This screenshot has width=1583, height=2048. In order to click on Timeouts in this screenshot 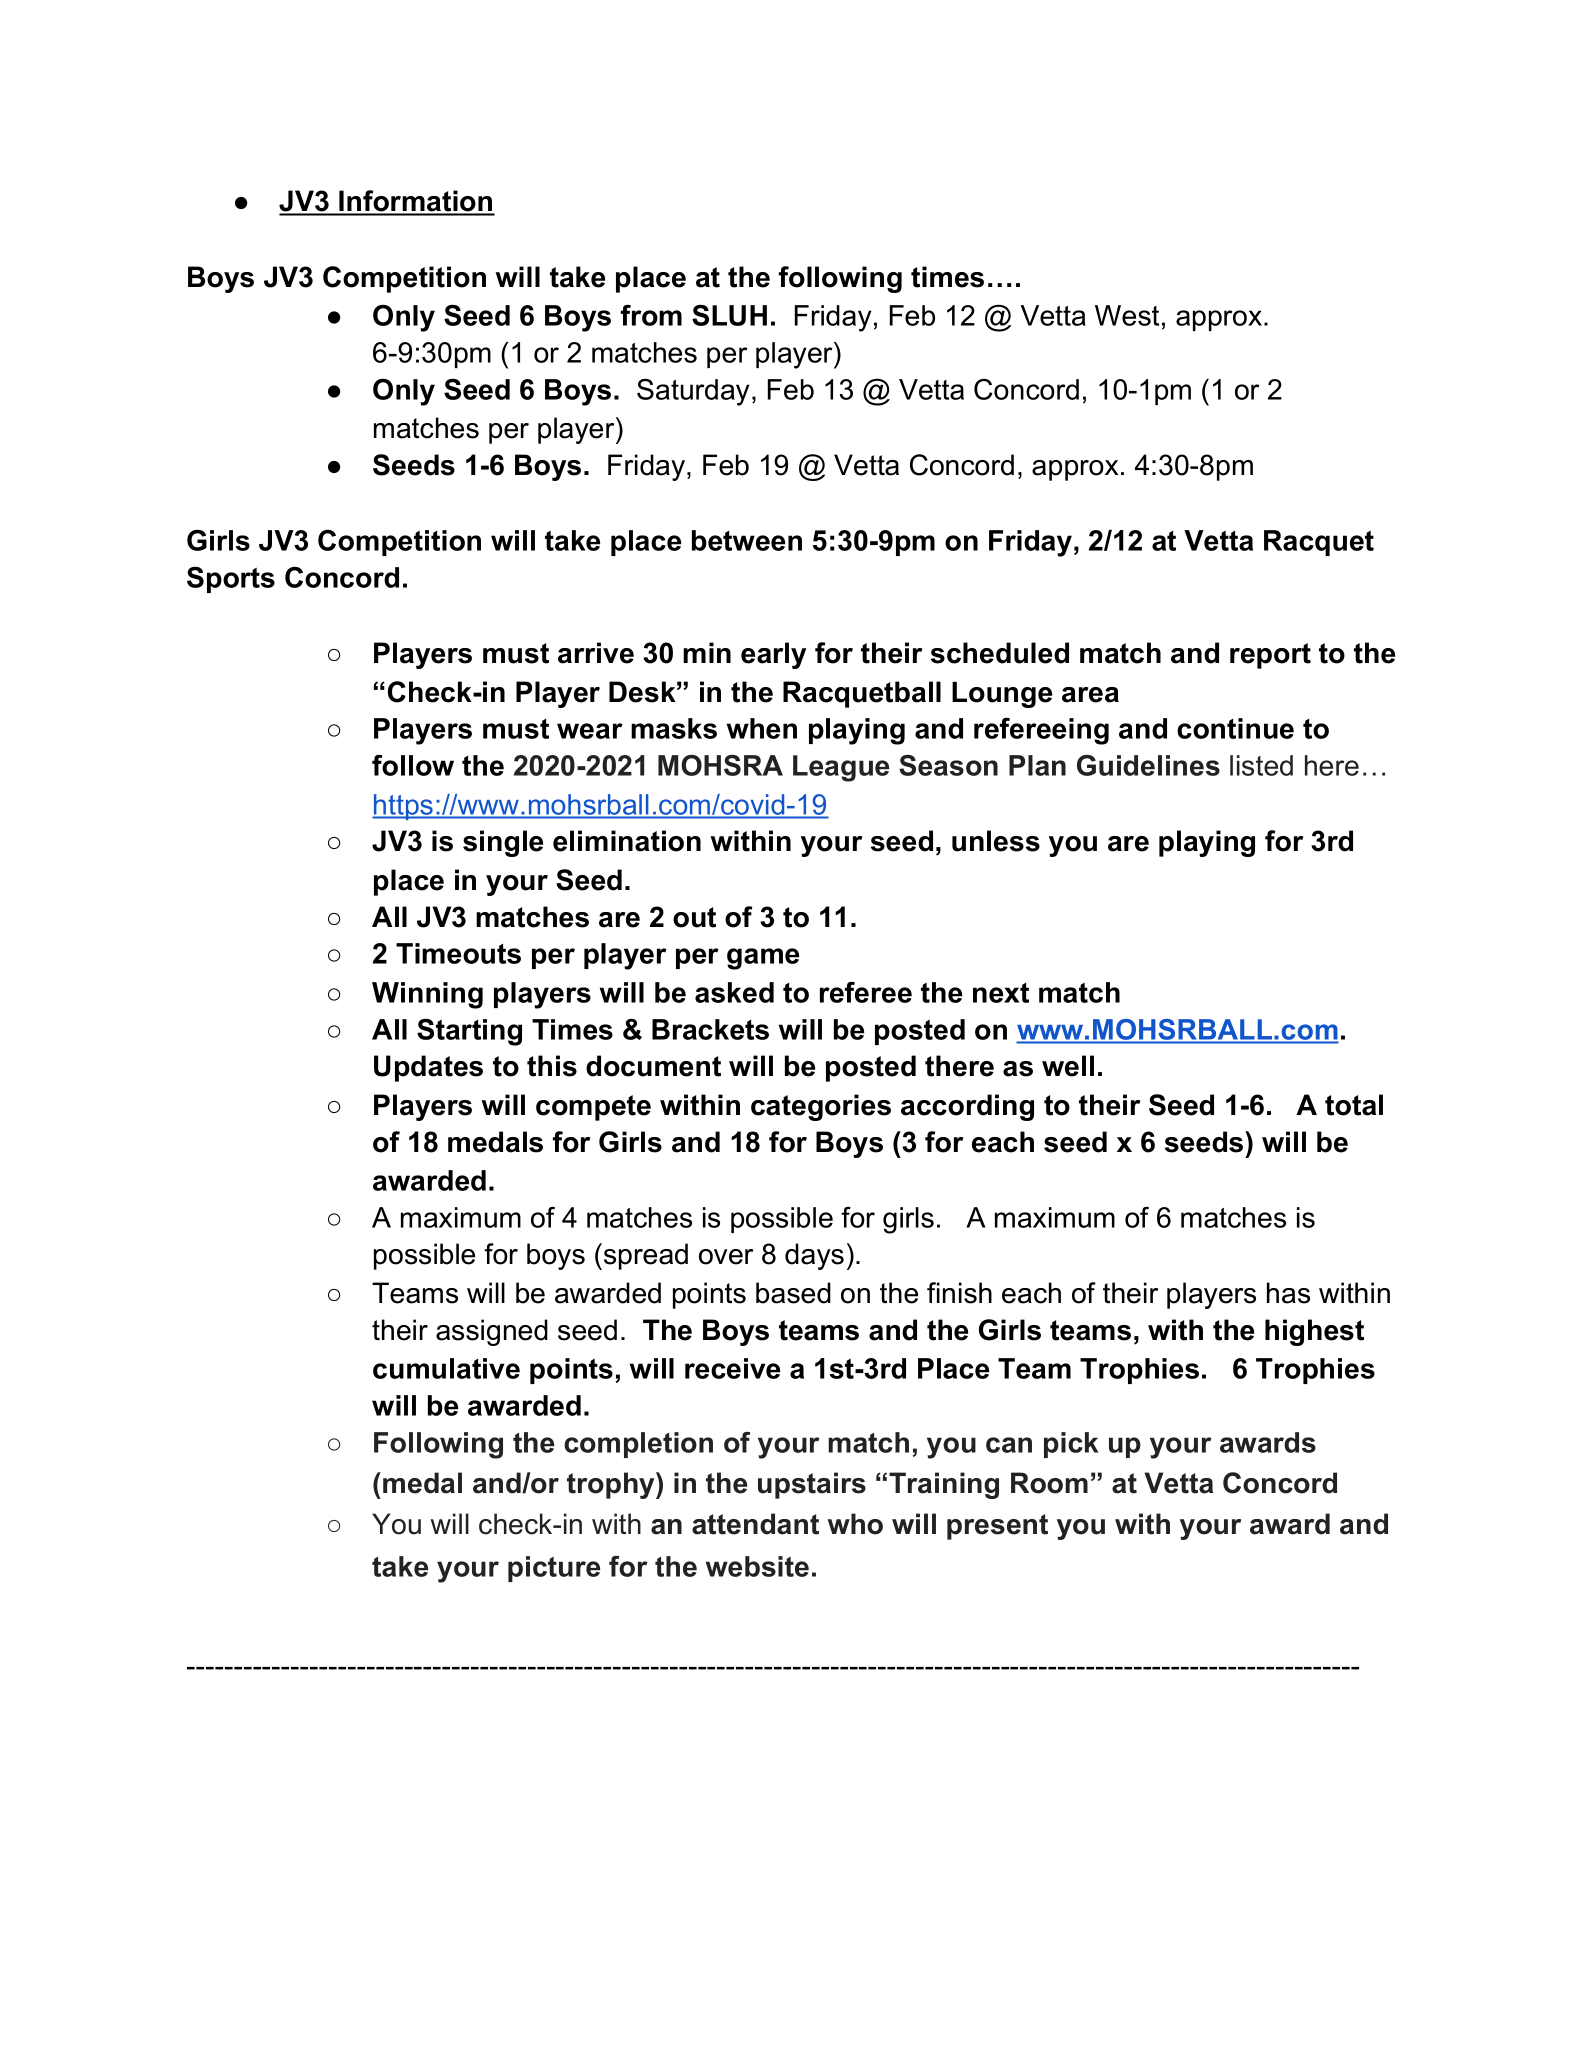, I will do `click(458, 953)`.
